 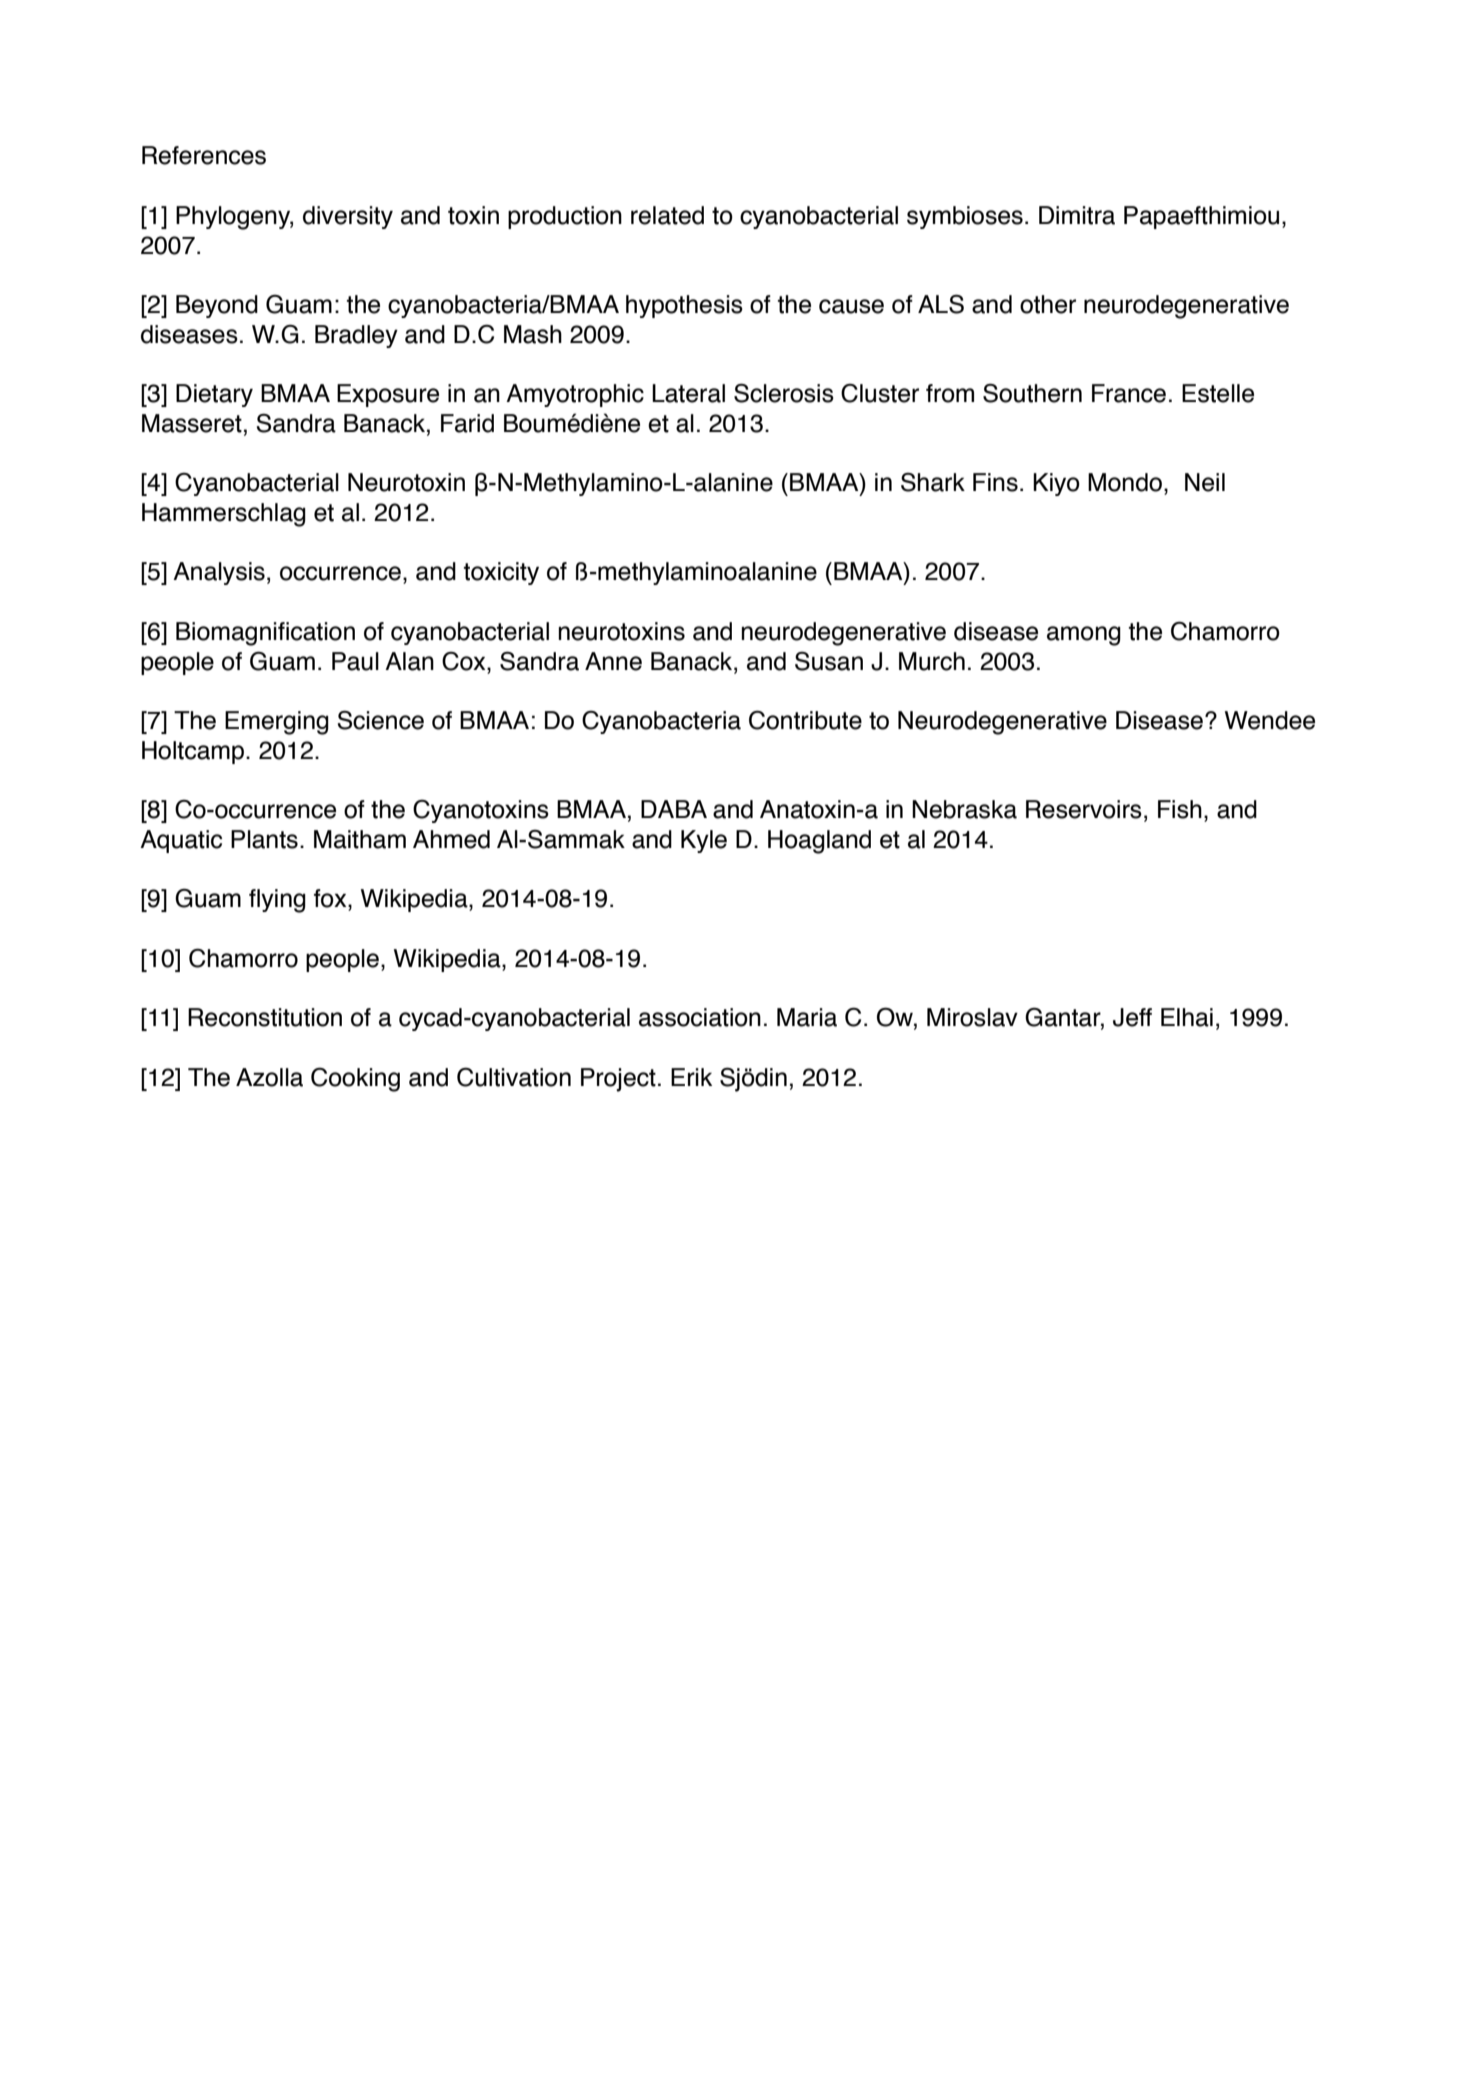 I want to click on Analysis, so click(x=219, y=573).
